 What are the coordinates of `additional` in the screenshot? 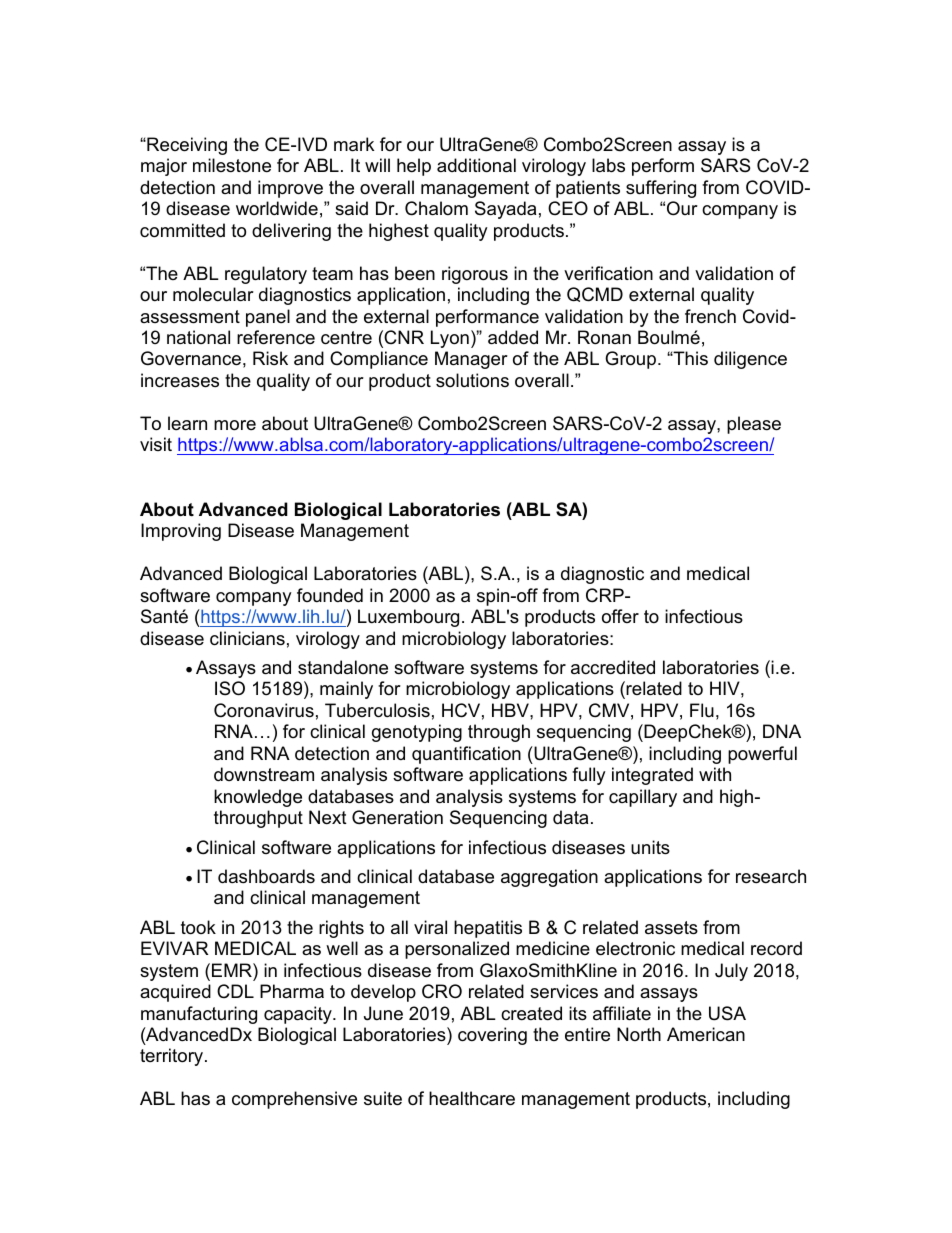 It's located at (476, 165).
